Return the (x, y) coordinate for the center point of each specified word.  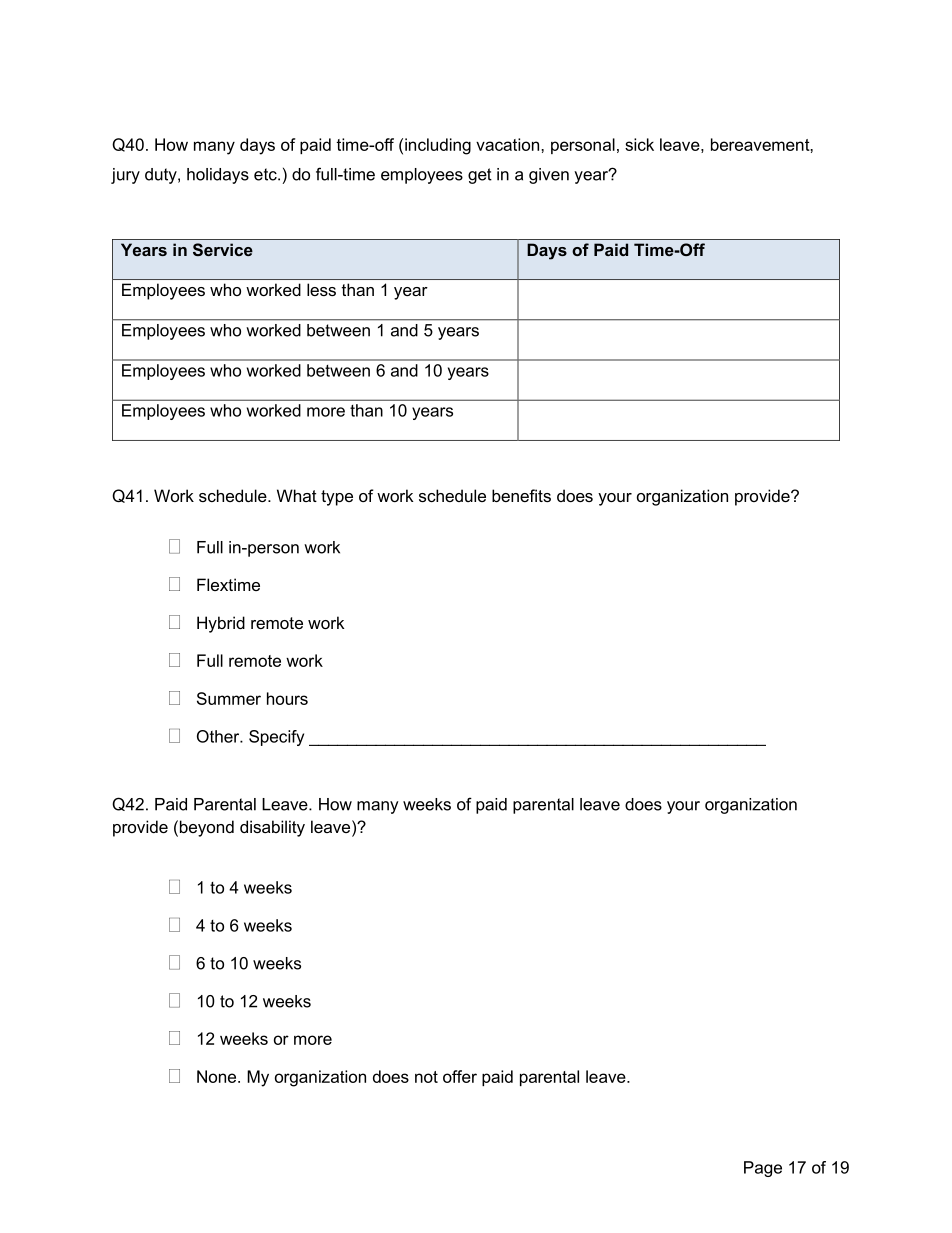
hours (287, 698)
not (426, 1077)
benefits (521, 495)
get (480, 176)
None (218, 1076)
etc (266, 174)
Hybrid (221, 624)
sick (639, 144)
